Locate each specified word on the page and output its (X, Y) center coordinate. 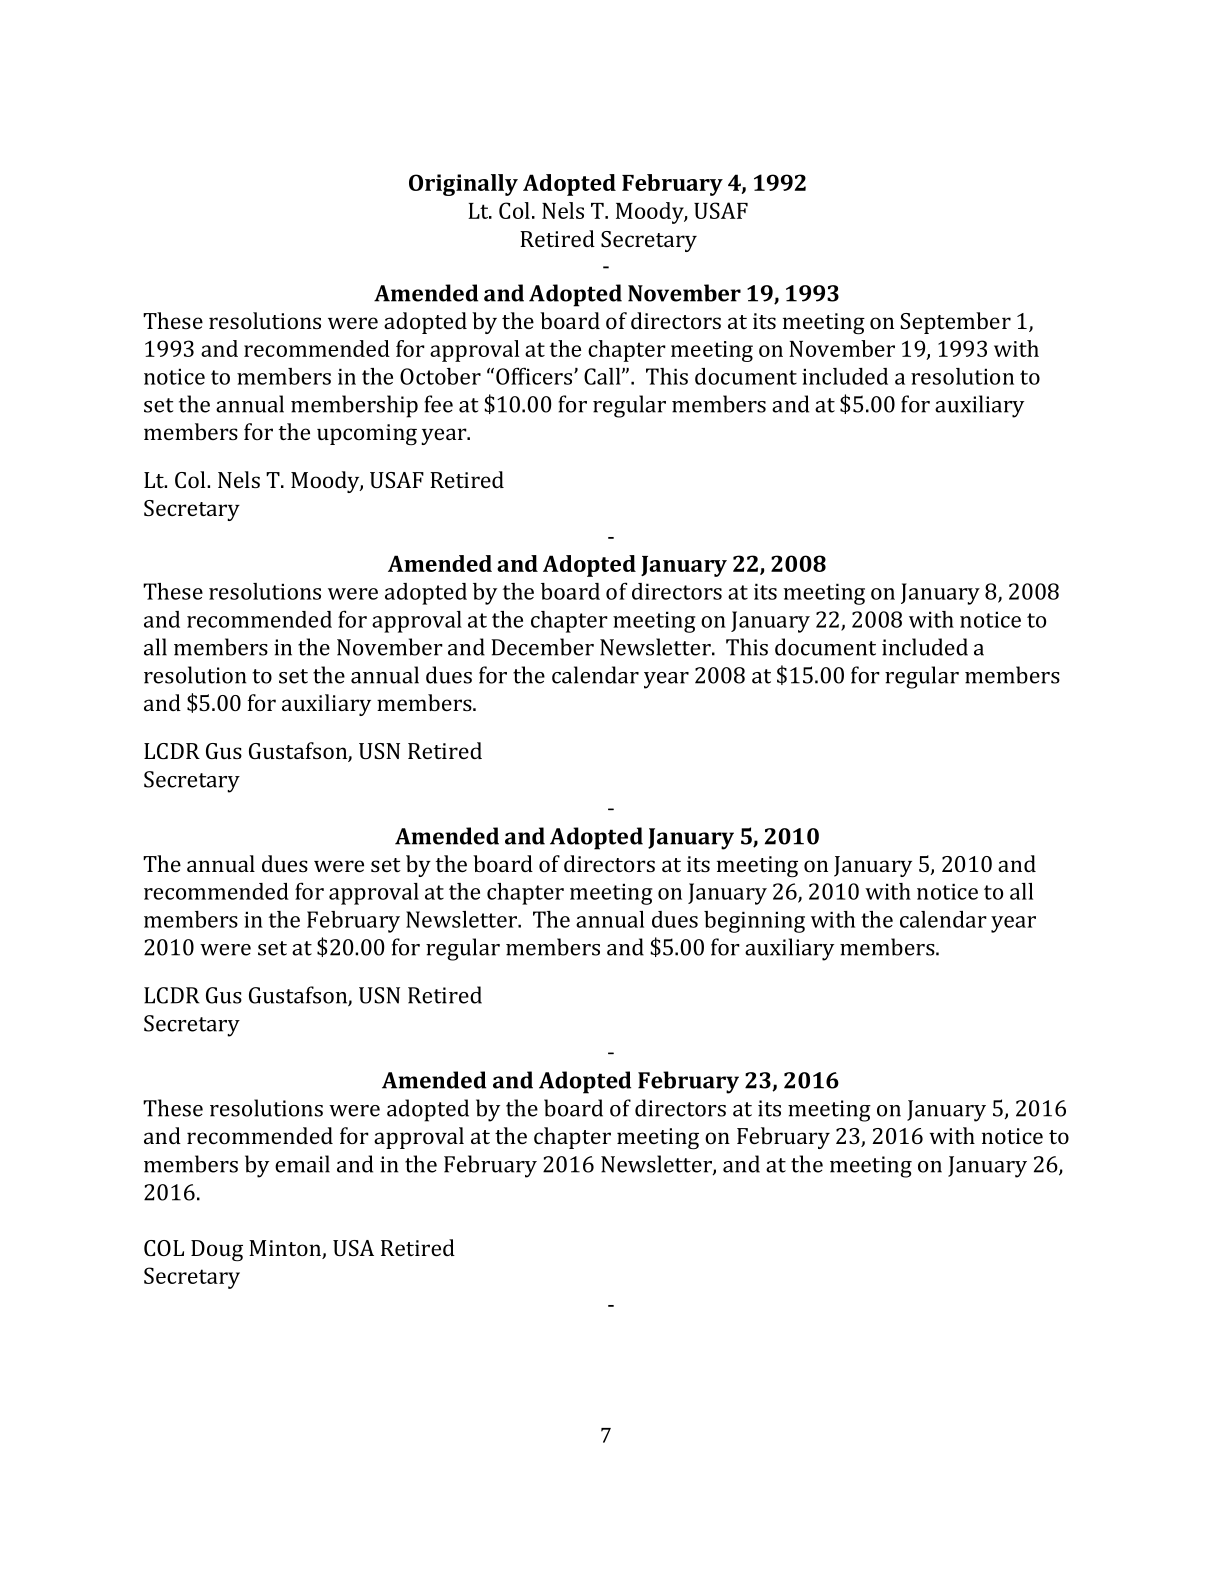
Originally (463, 185)
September (955, 323)
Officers (535, 376)
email (302, 1164)
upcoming (367, 435)
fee (438, 404)
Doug (217, 1251)
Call (603, 376)
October (440, 376)
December (542, 647)
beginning (754, 922)
